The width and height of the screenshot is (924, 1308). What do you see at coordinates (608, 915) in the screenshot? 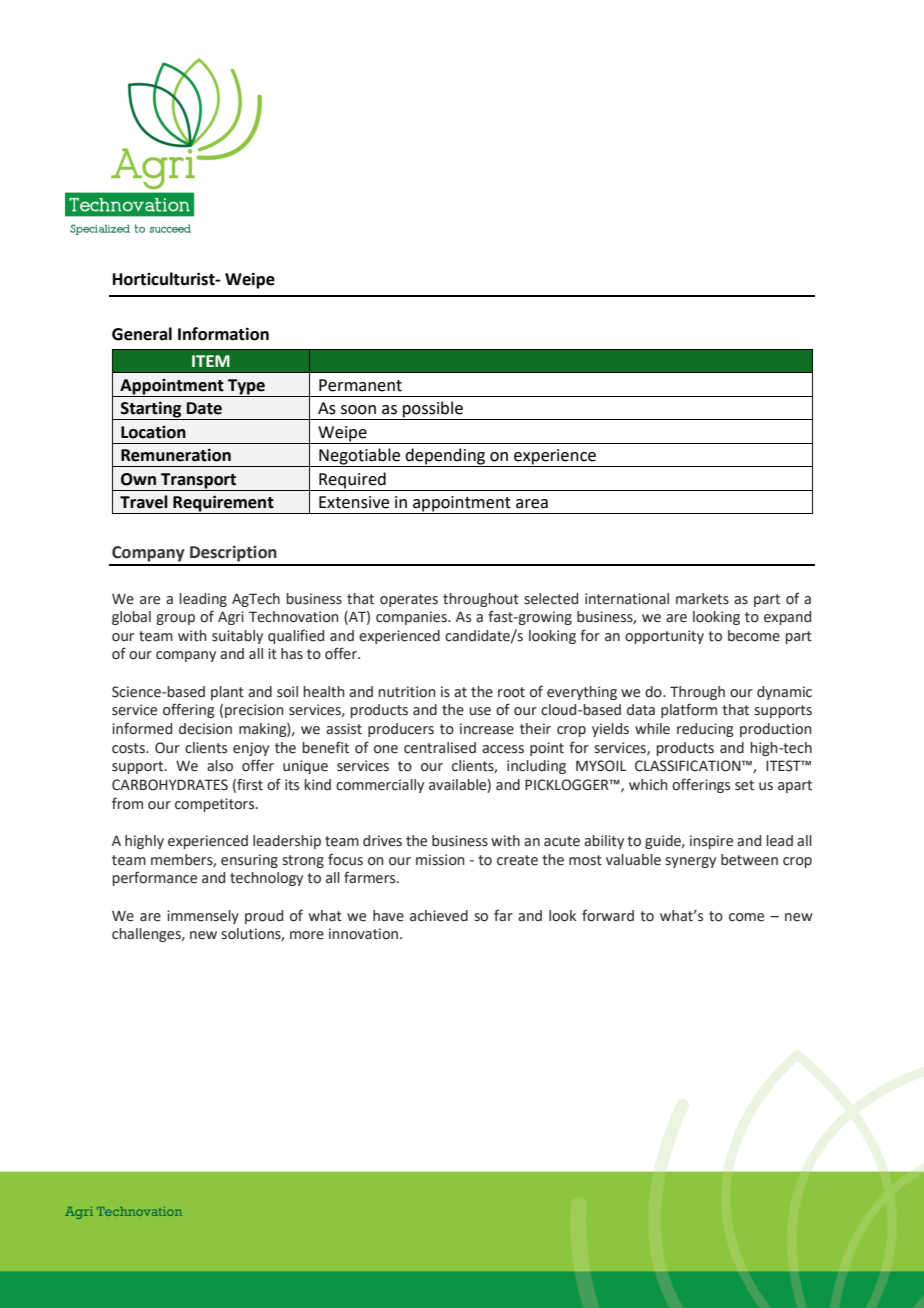
I see `forward` at bounding box center [608, 915].
